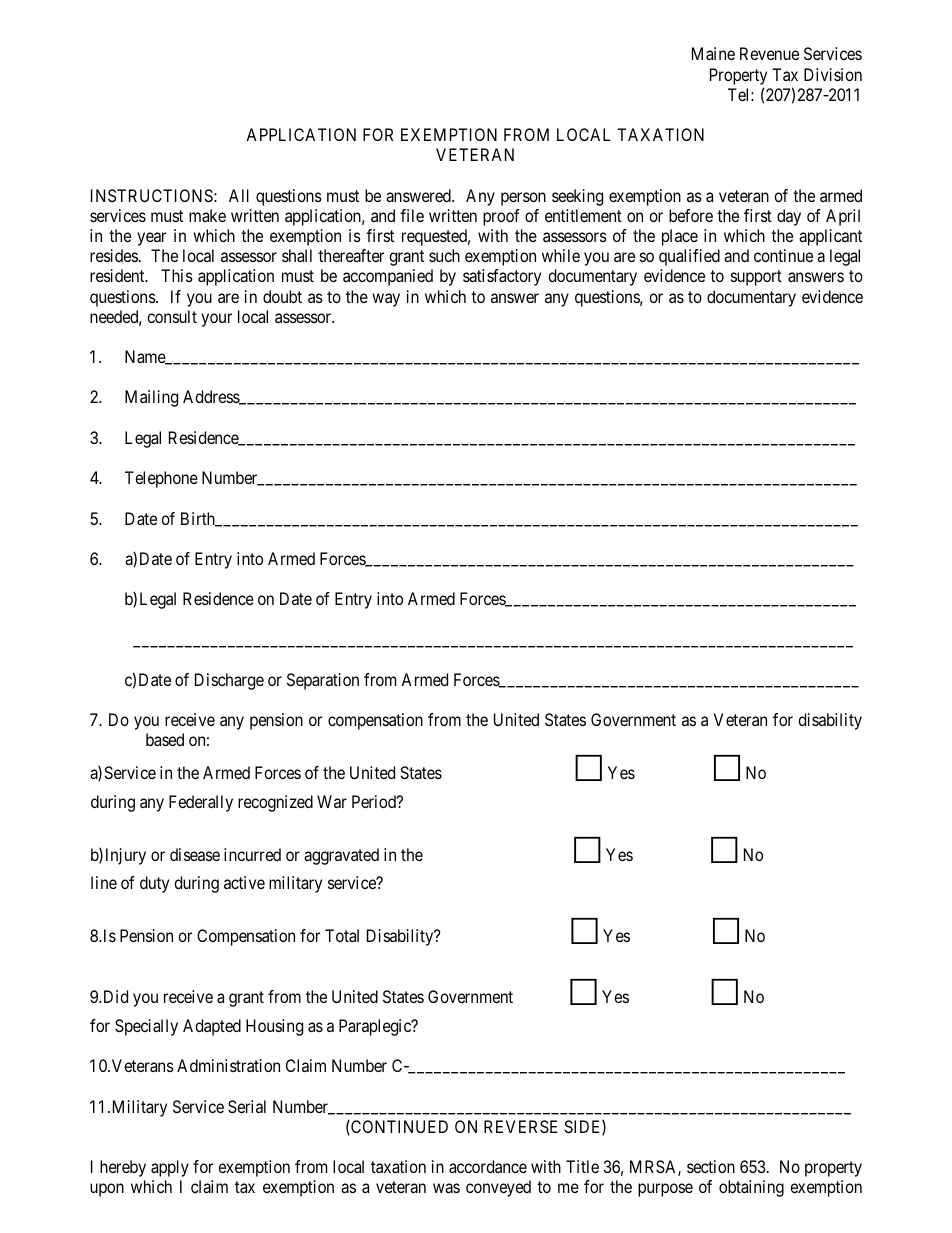 The height and width of the page is (1233, 952). Describe the element at coordinates (207, 215) in the page. I see `make` at that location.
